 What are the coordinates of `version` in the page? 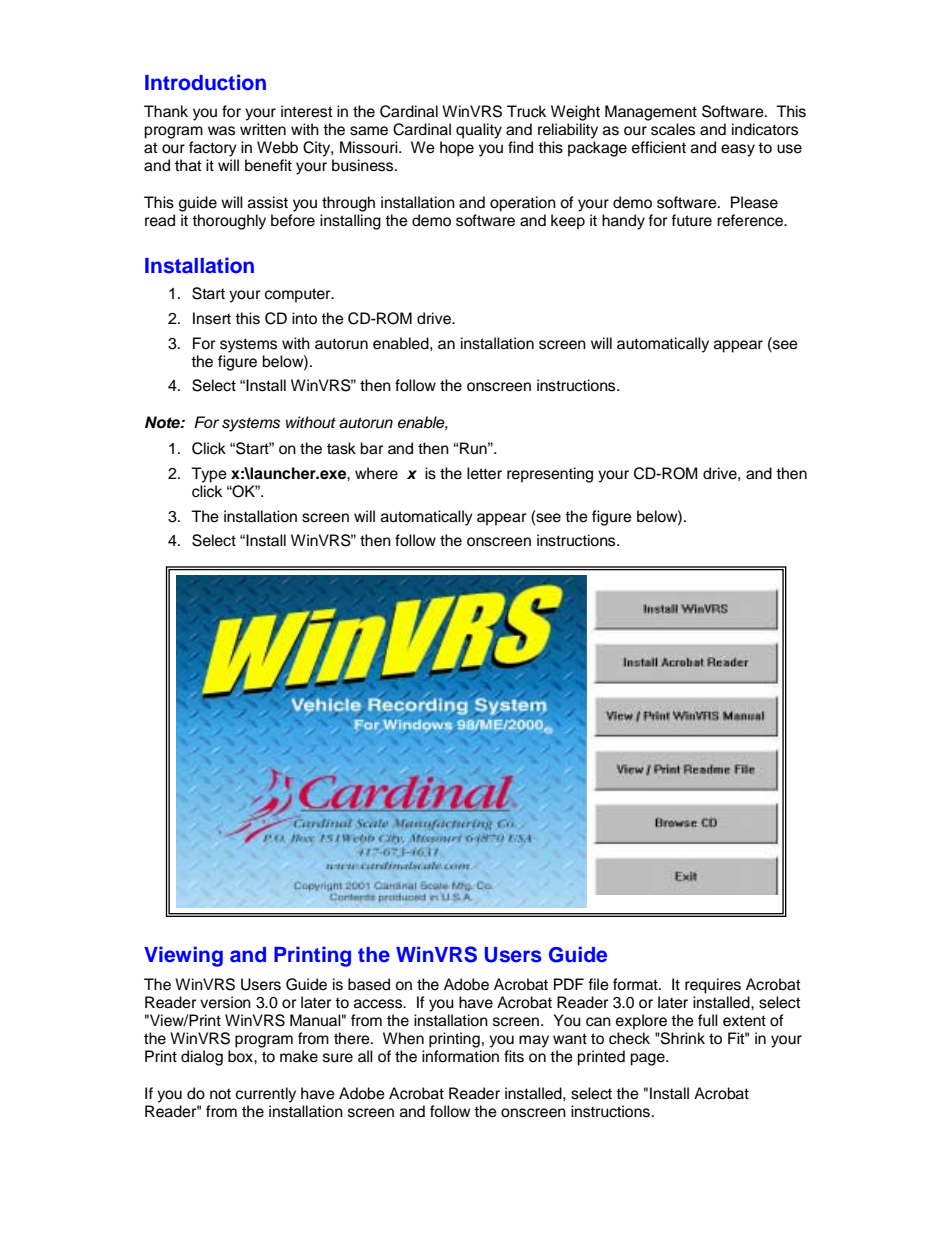 It's located at (225, 1002).
